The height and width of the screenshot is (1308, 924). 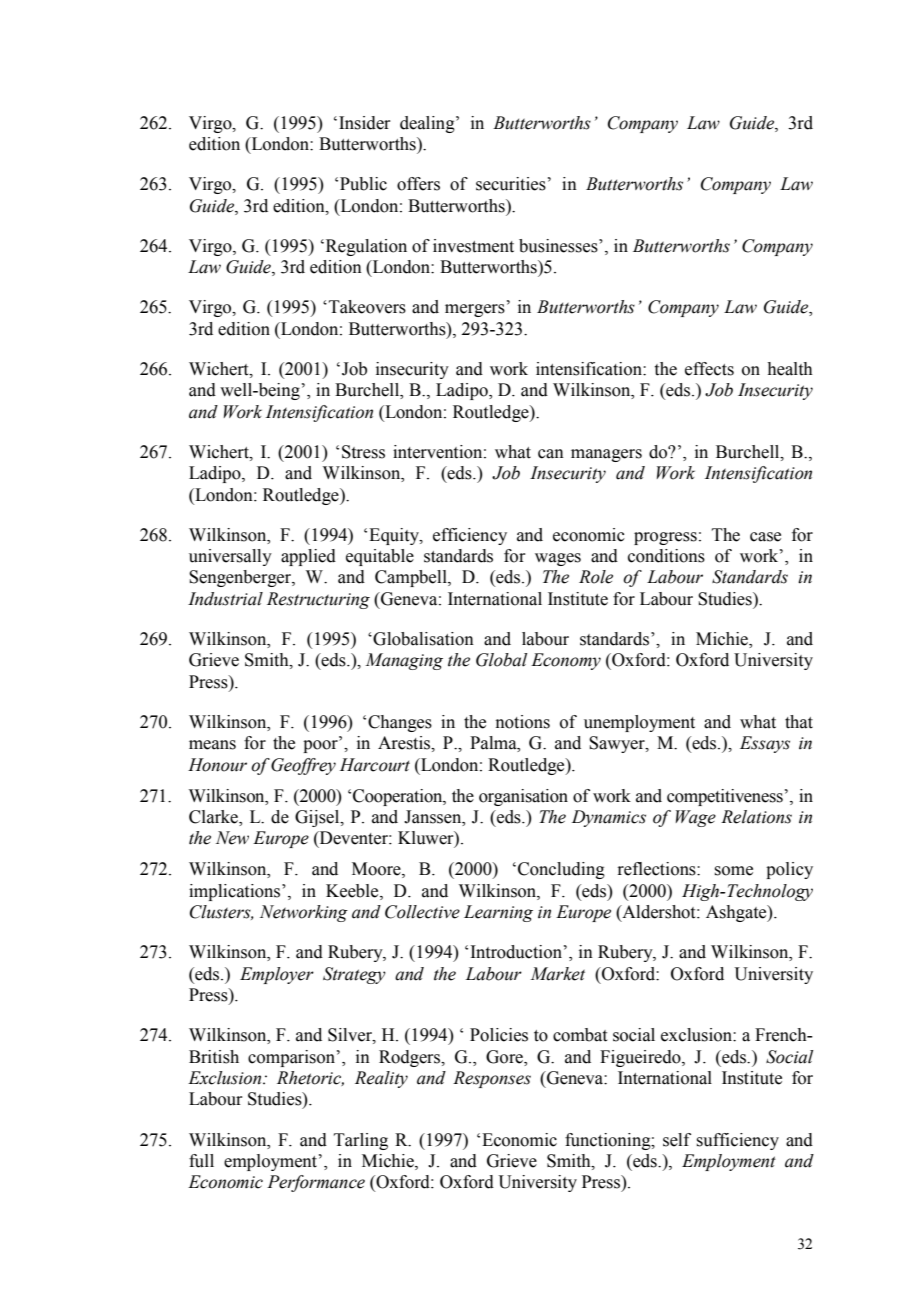 What do you see at coordinates (511, 184) in the screenshot?
I see `securities` at bounding box center [511, 184].
